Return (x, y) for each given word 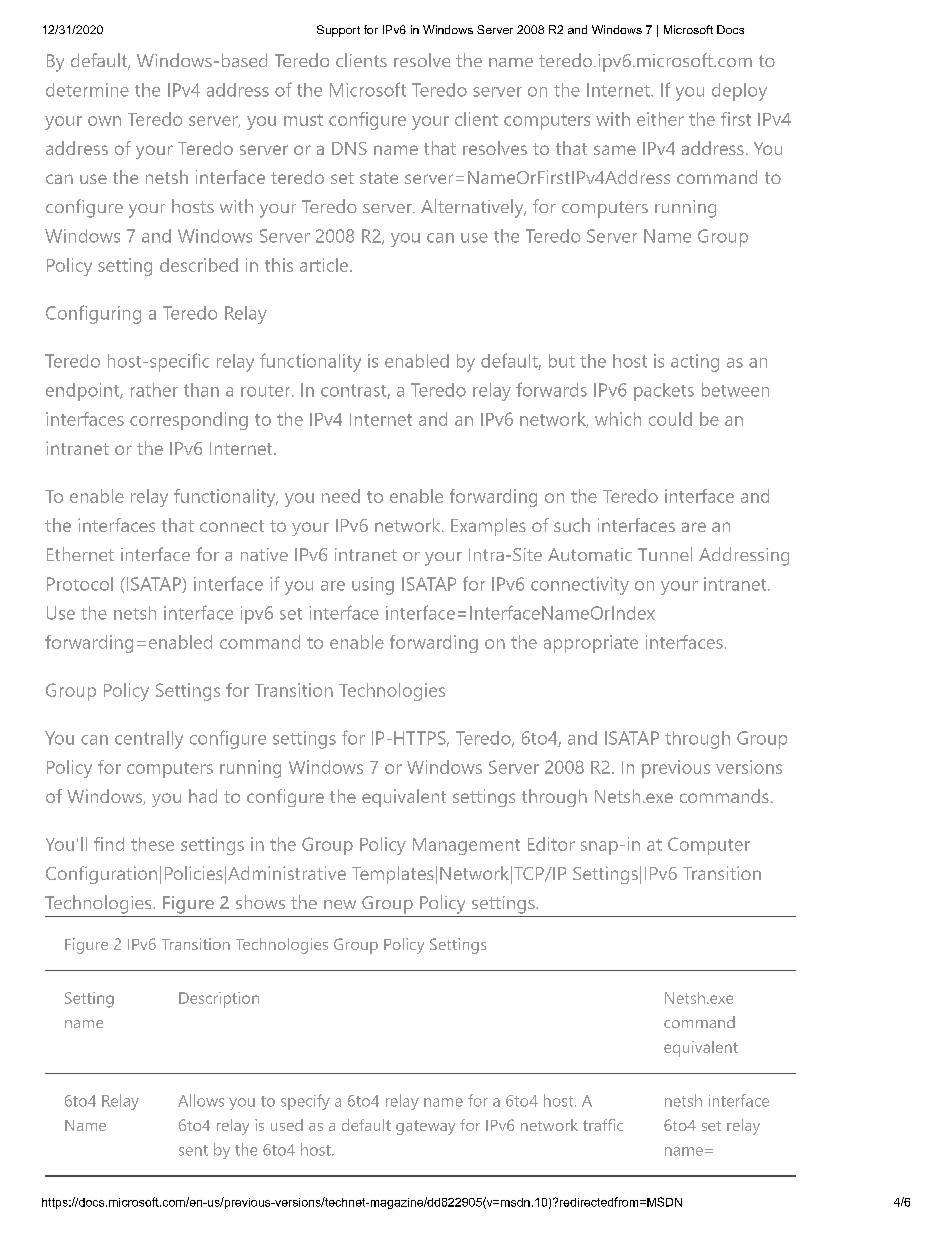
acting (695, 363)
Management (466, 846)
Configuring (93, 314)
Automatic (590, 554)
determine (87, 90)
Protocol (80, 584)
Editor (551, 844)
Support (338, 31)
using (373, 586)
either (660, 119)
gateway (425, 1127)
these (152, 844)
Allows (201, 1100)
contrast (354, 391)
